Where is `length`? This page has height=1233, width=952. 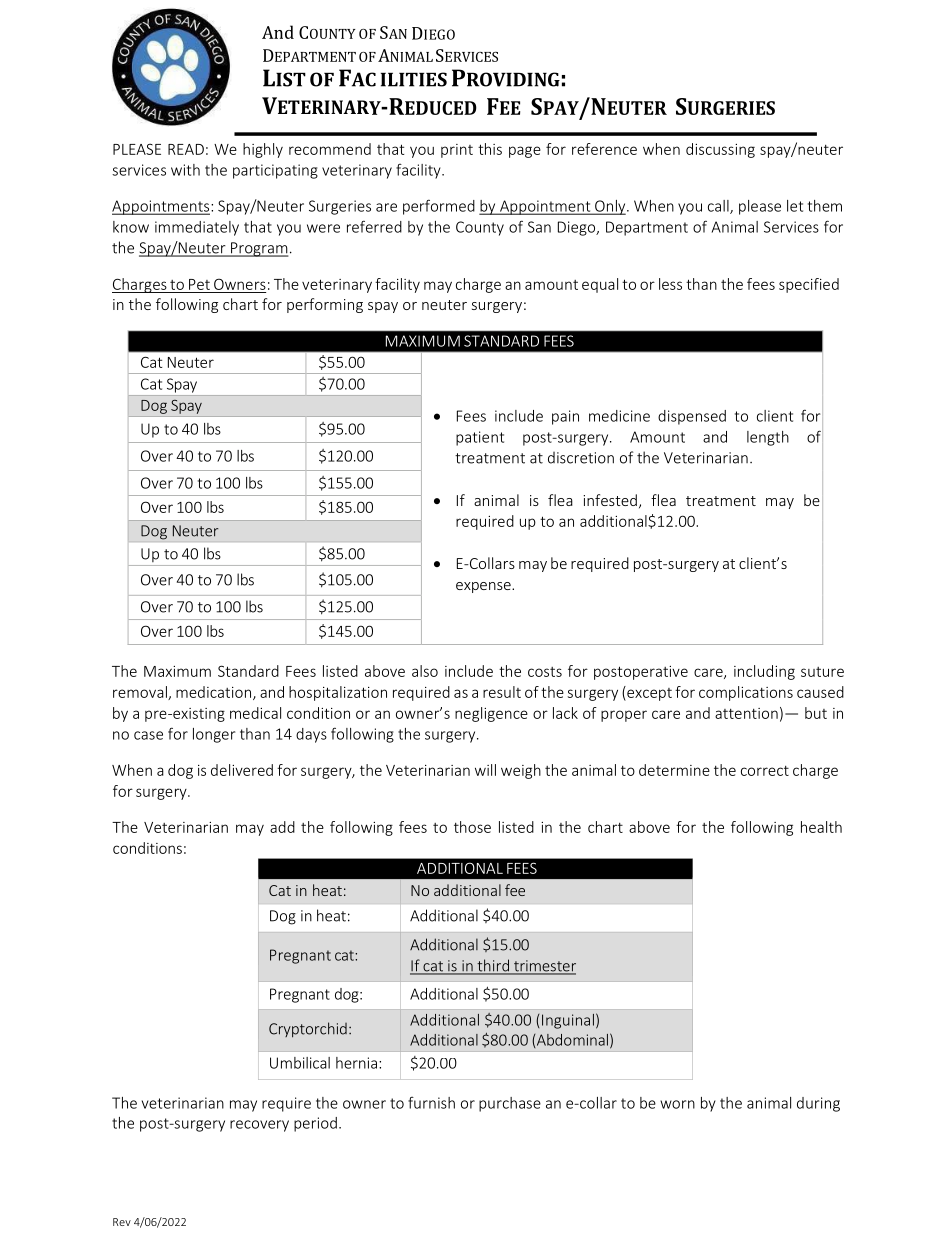 length is located at coordinates (768, 438).
